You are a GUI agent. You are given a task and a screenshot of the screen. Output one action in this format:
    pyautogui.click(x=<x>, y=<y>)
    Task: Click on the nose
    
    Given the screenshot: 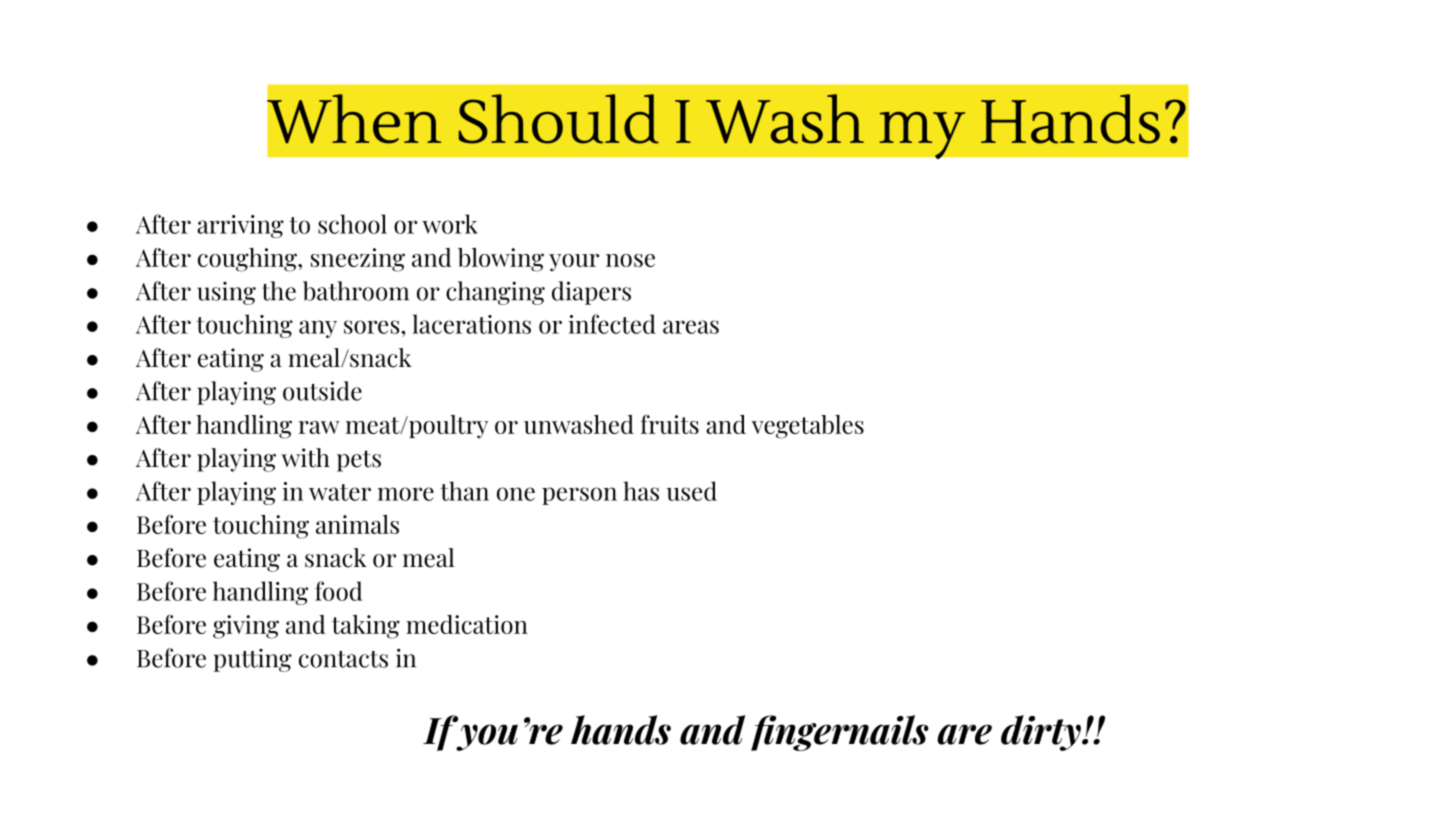 What is the action you would take?
    pyautogui.click(x=630, y=260)
